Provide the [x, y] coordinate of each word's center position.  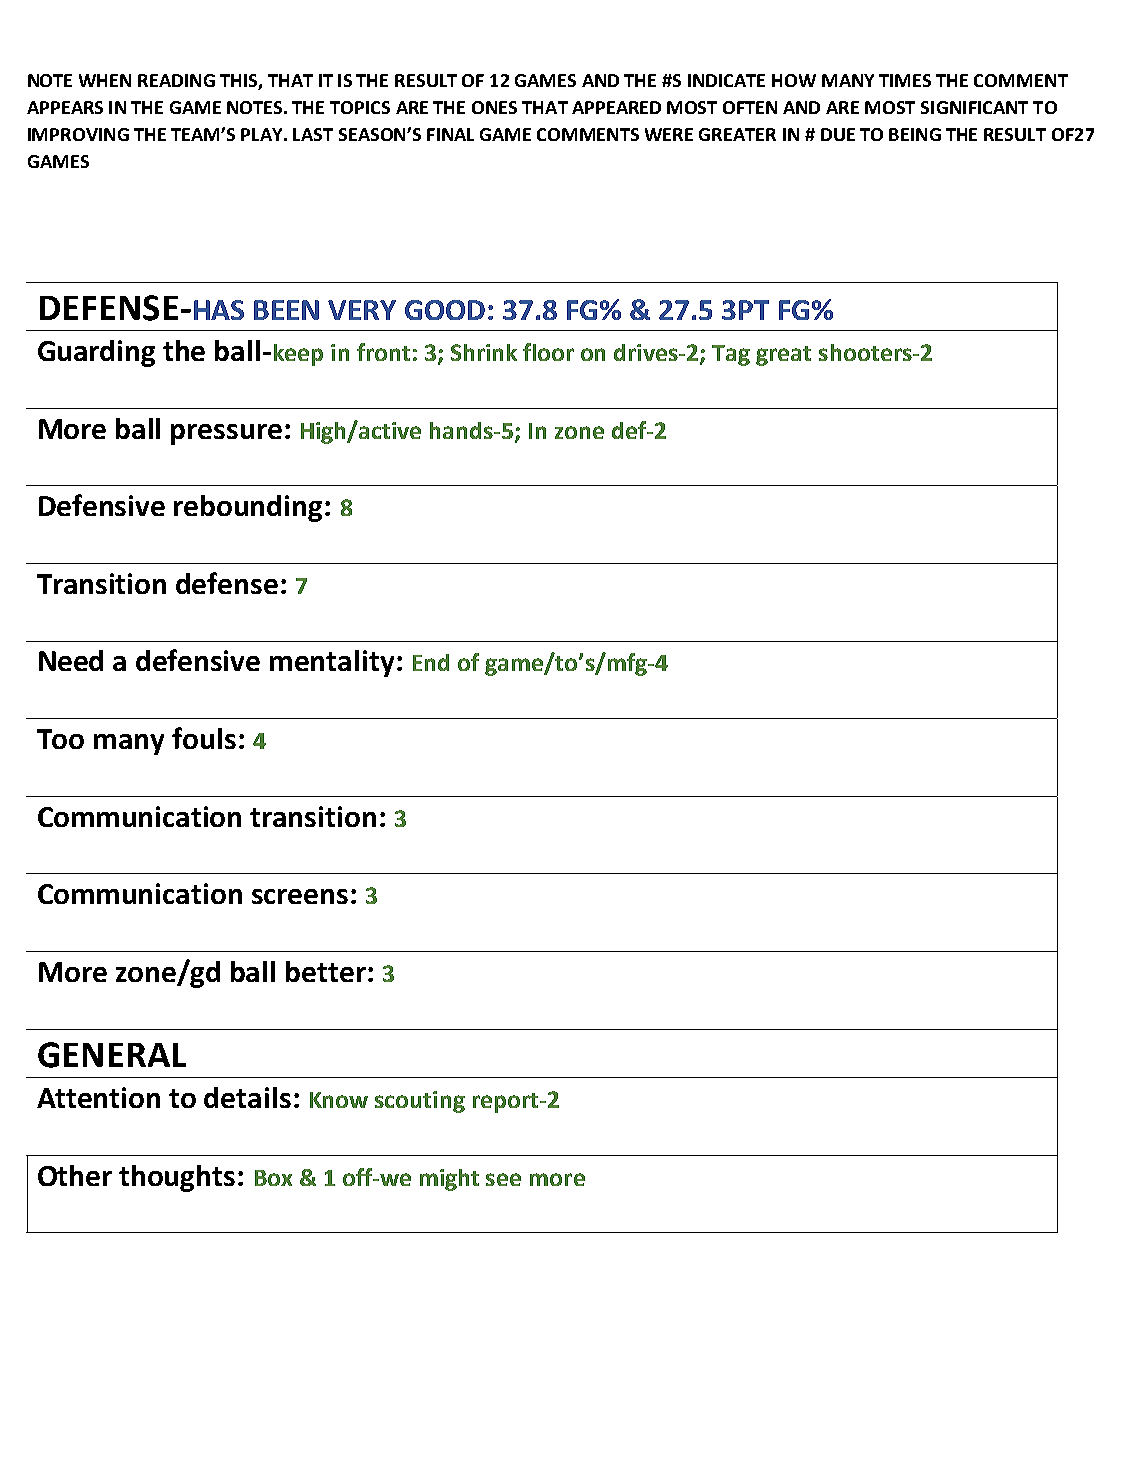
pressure [226, 434]
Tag [731, 355]
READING [176, 80]
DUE [838, 134]
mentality [332, 663]
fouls [204, 738]
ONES [494, 107]
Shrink [484, 352]
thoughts [177, 1178]
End [431, 662]
